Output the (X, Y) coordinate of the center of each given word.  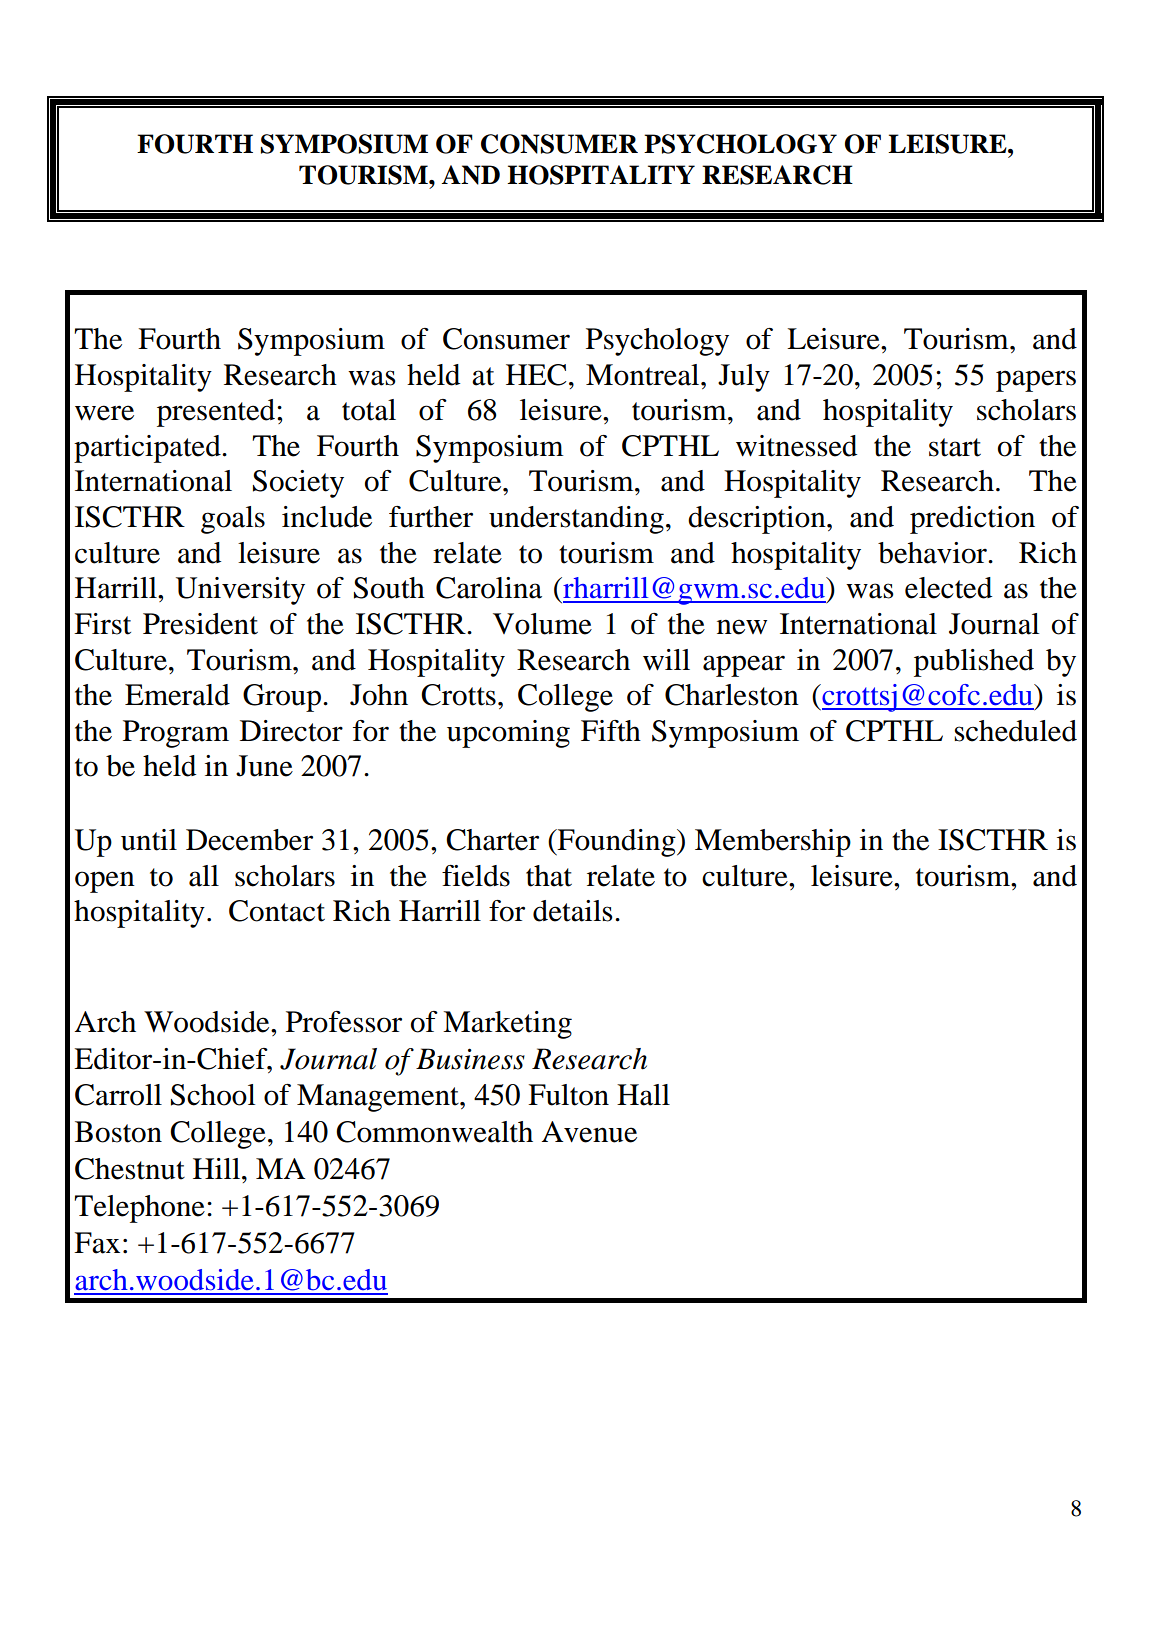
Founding (617, 843)
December (249, 840)
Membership (773, 843)
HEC (536, 375)
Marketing (507, 1025)
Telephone (139, 1209)
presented (217, 413)
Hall (643, 1095)
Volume (542, 624)
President (200, 624)
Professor (344, 1022)
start (955, 447)
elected (948, 588)
